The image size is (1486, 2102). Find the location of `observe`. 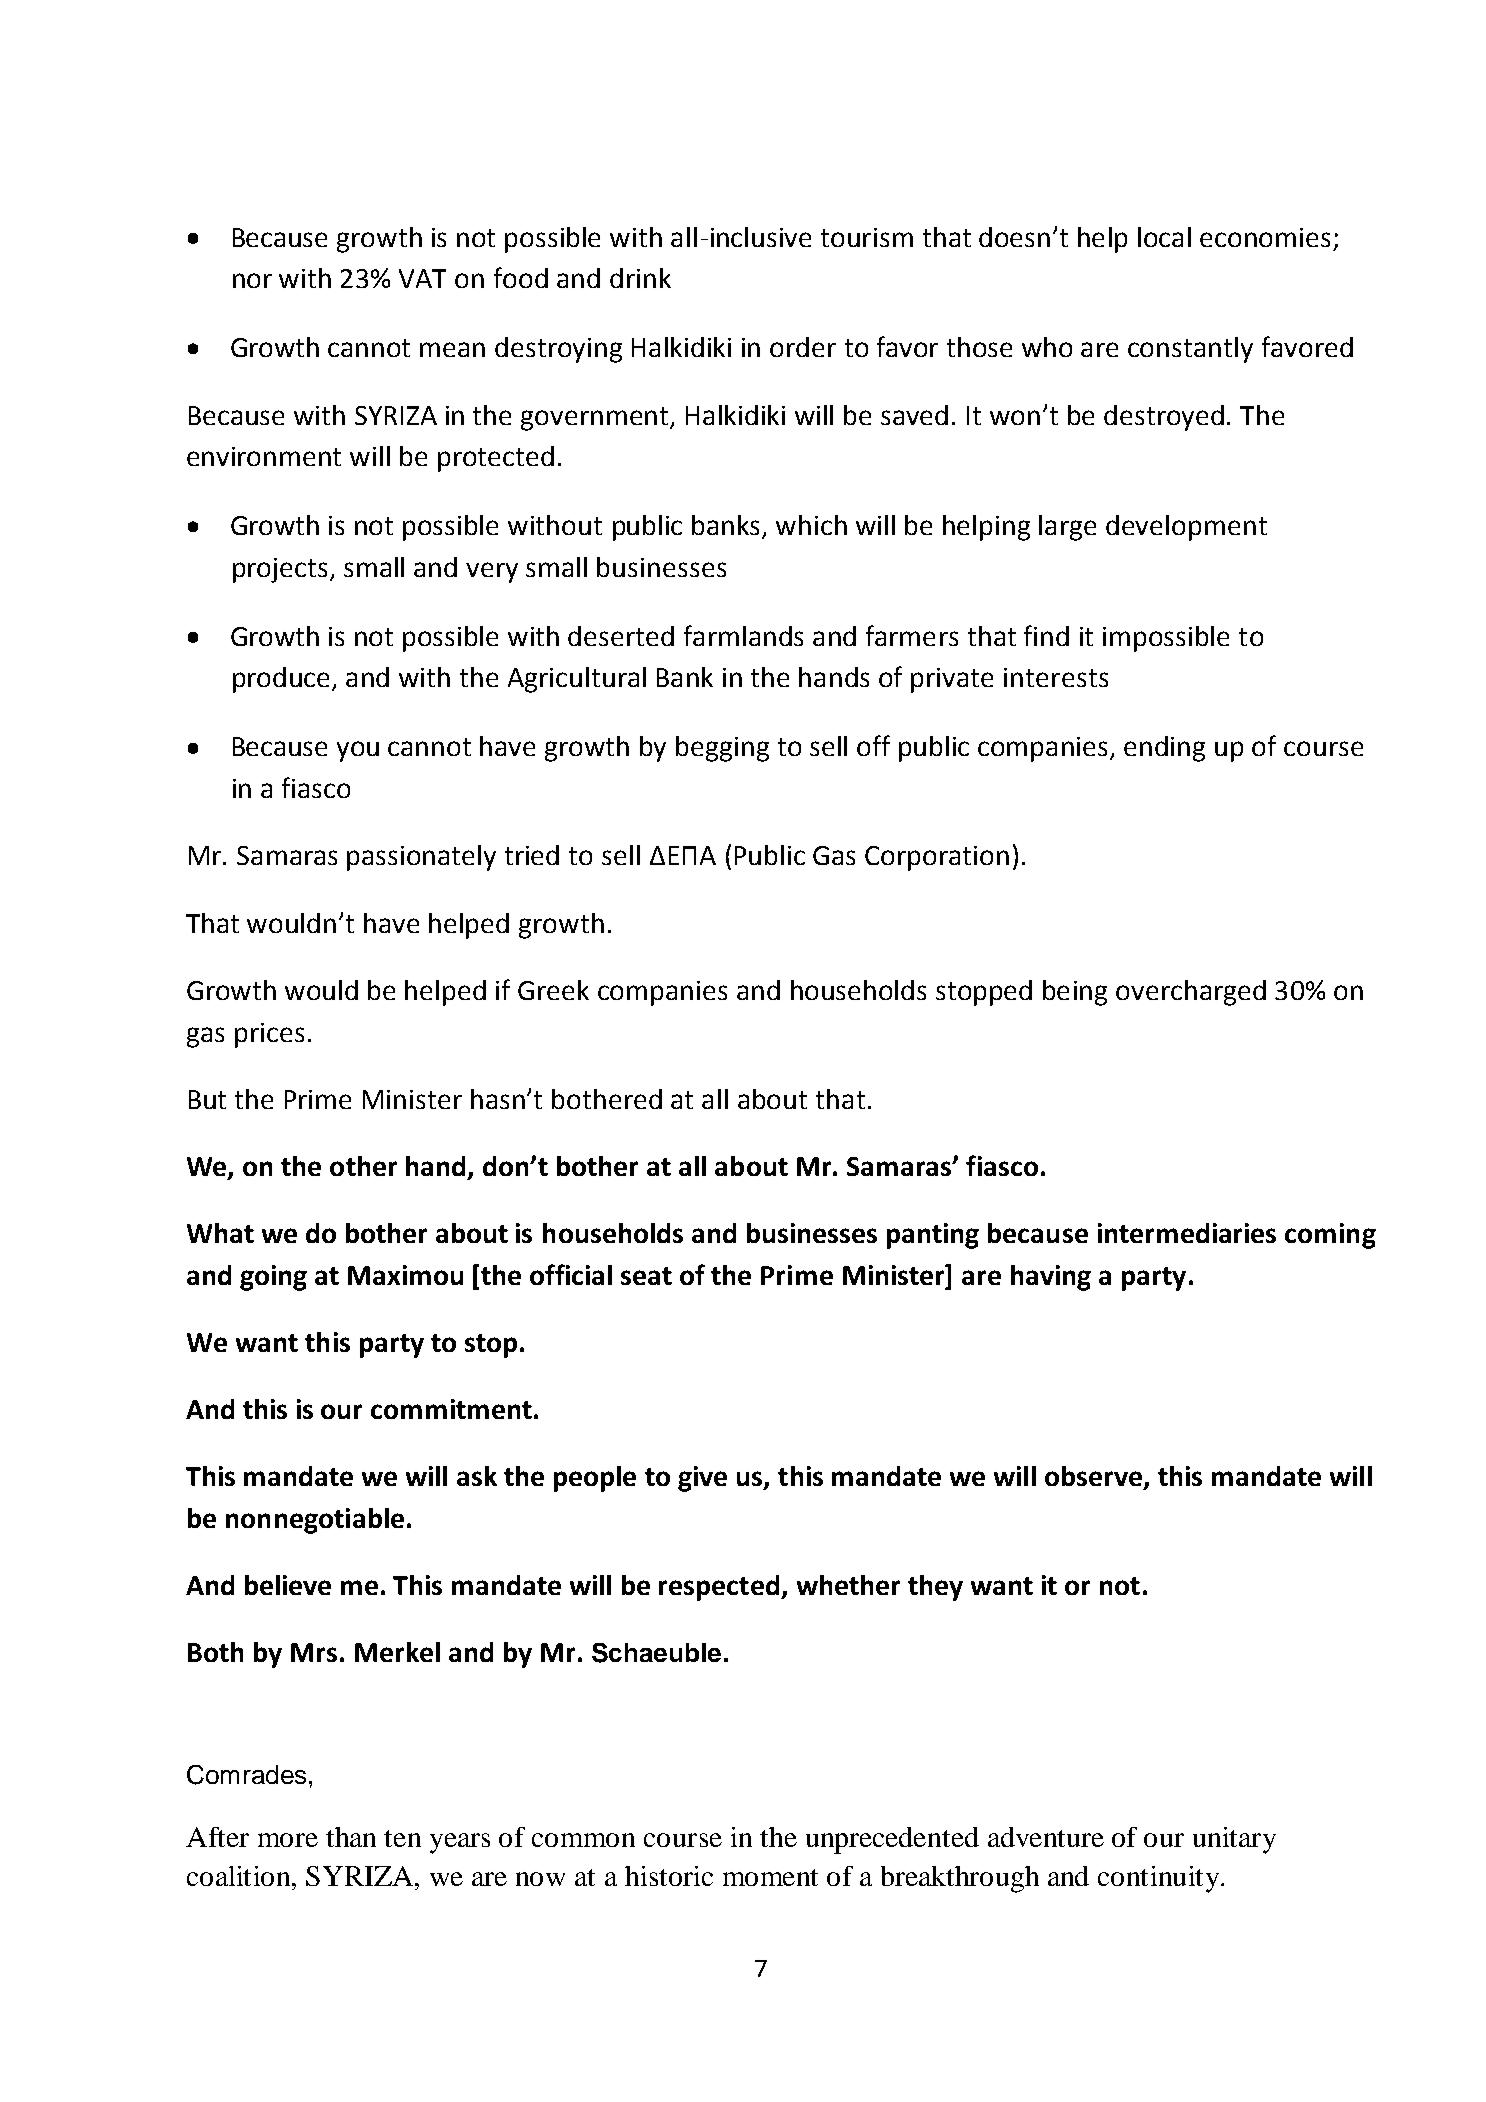

observe is located at coordinates (1095, 1477).
